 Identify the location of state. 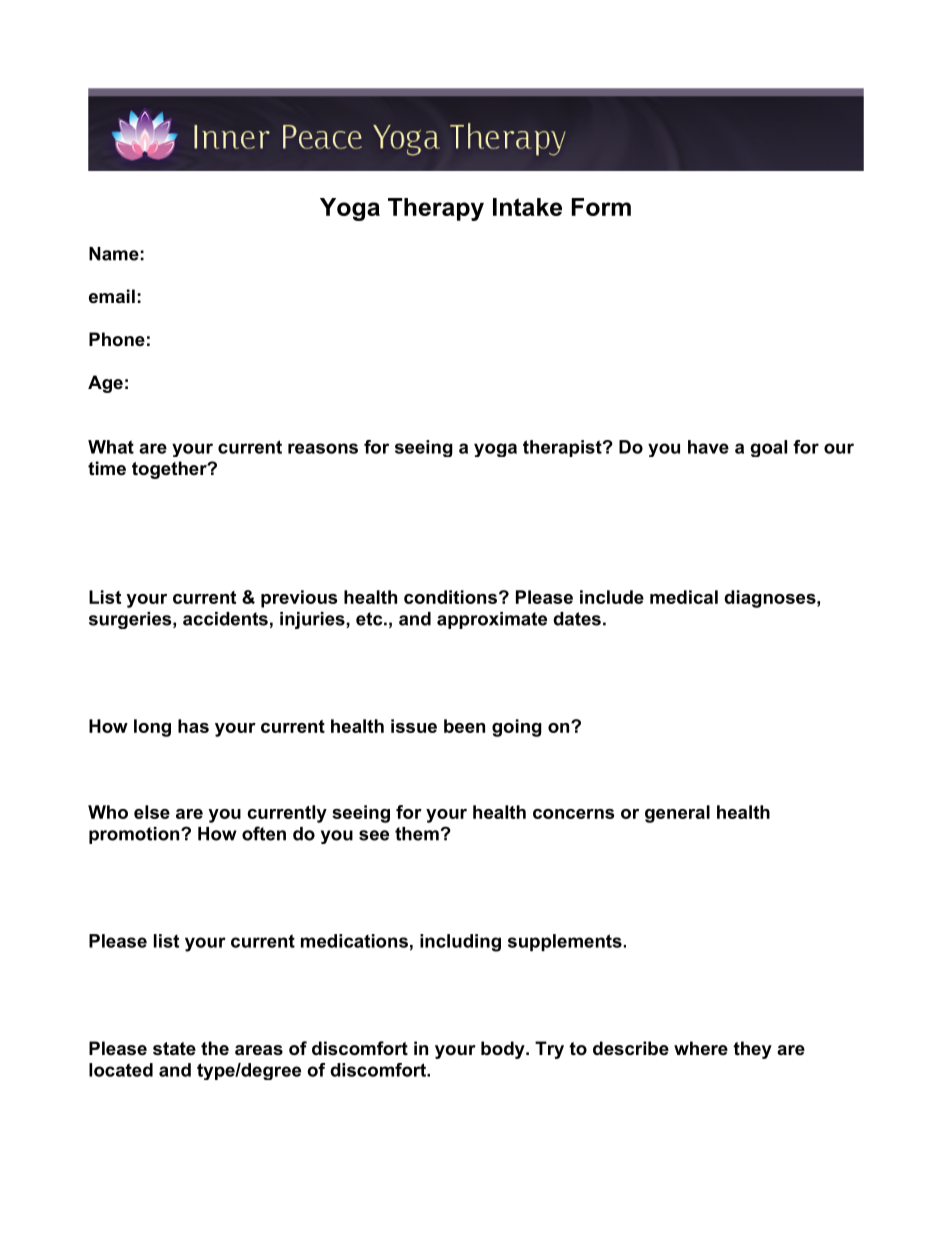
(174, 1049).
